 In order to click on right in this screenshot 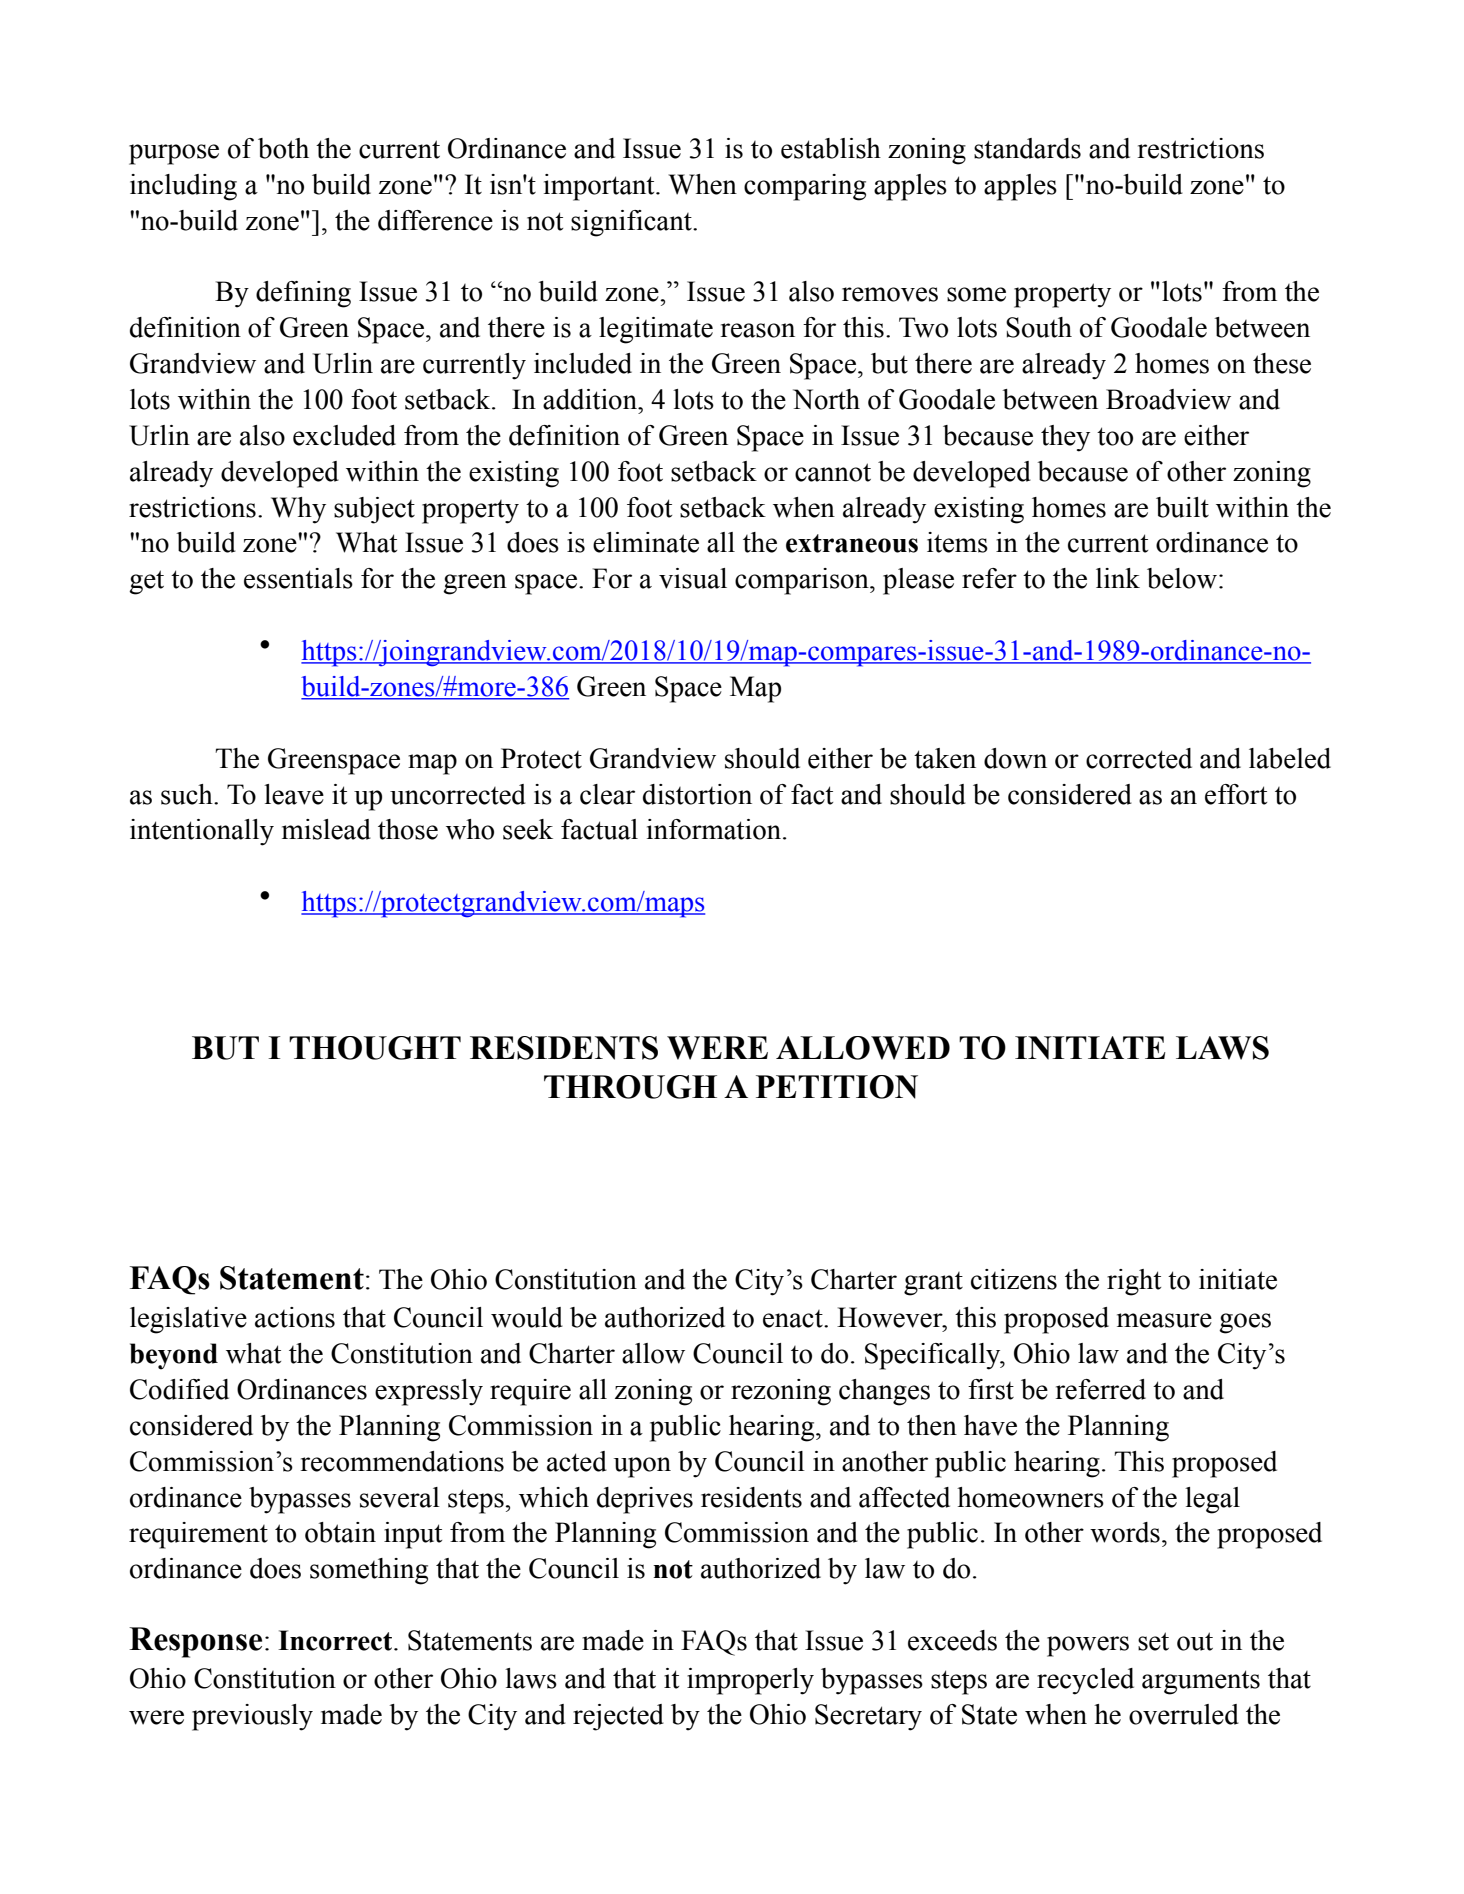, I will do `click(1134, 1282)`.
